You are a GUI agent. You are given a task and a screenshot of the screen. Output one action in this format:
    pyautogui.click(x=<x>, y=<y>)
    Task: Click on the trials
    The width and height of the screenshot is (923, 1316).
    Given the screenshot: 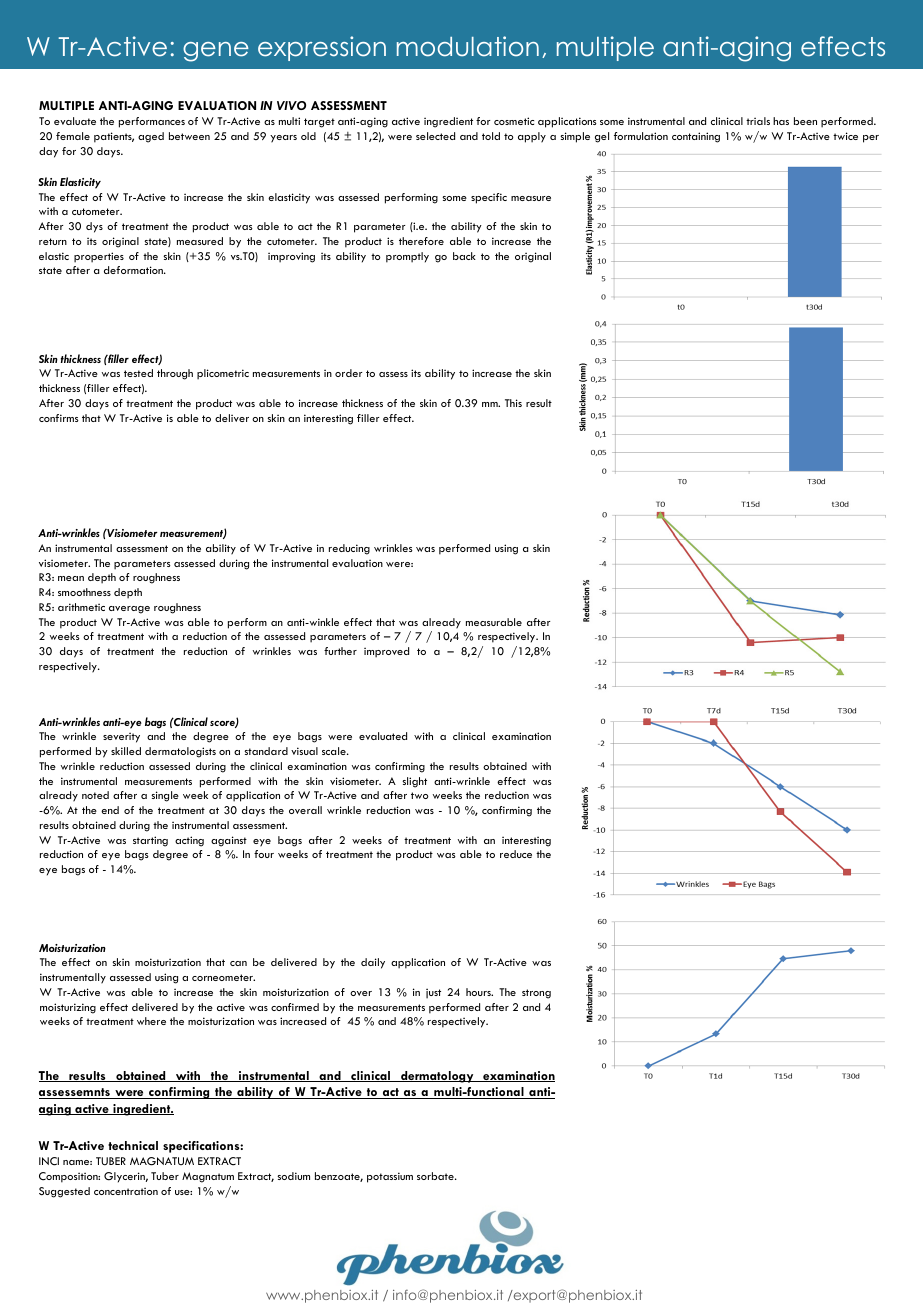 What is the action you would take?
    pyautogui.click(x=758, y=121)
